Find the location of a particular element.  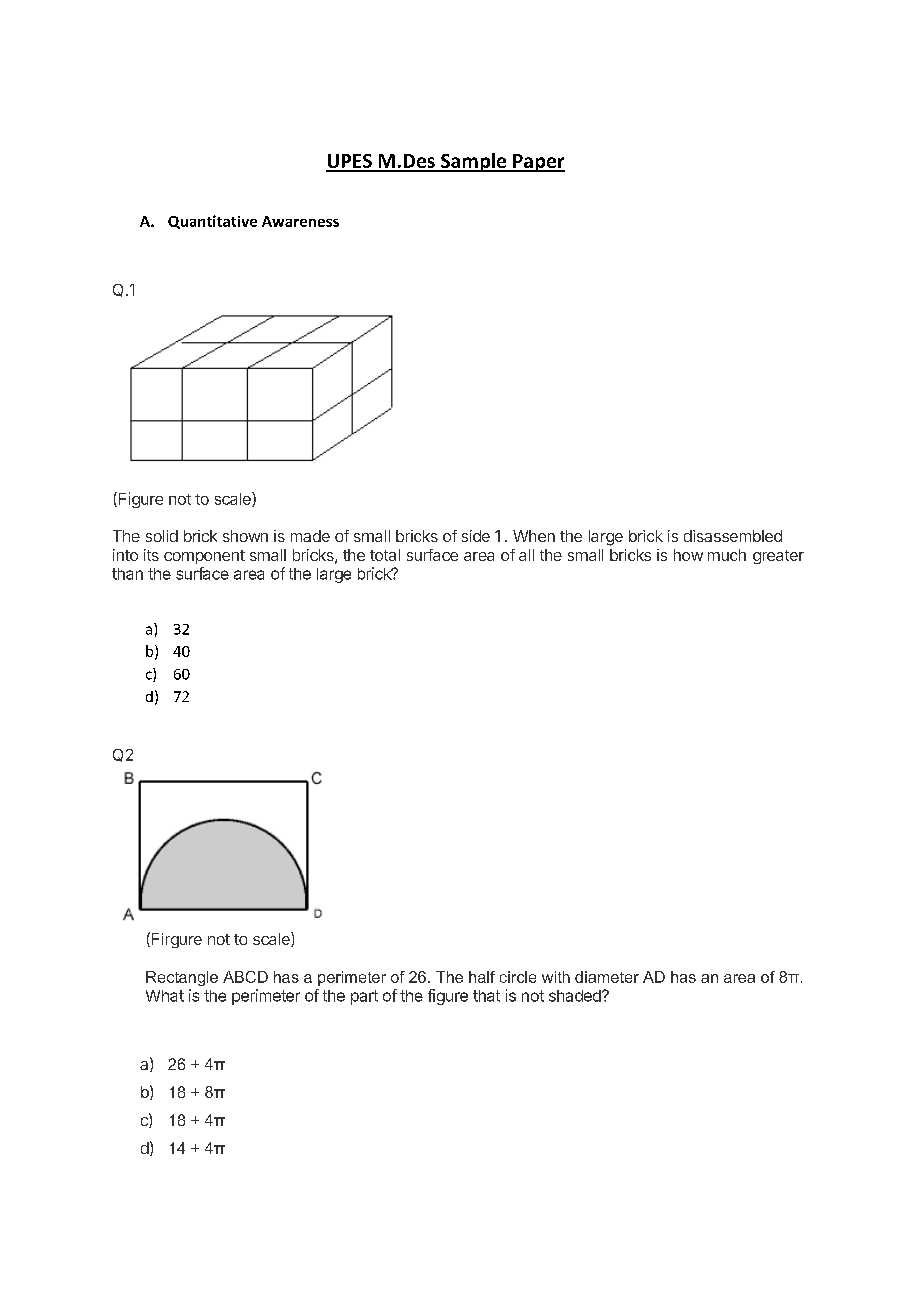

Paper is located at coordinates (538, 163).
